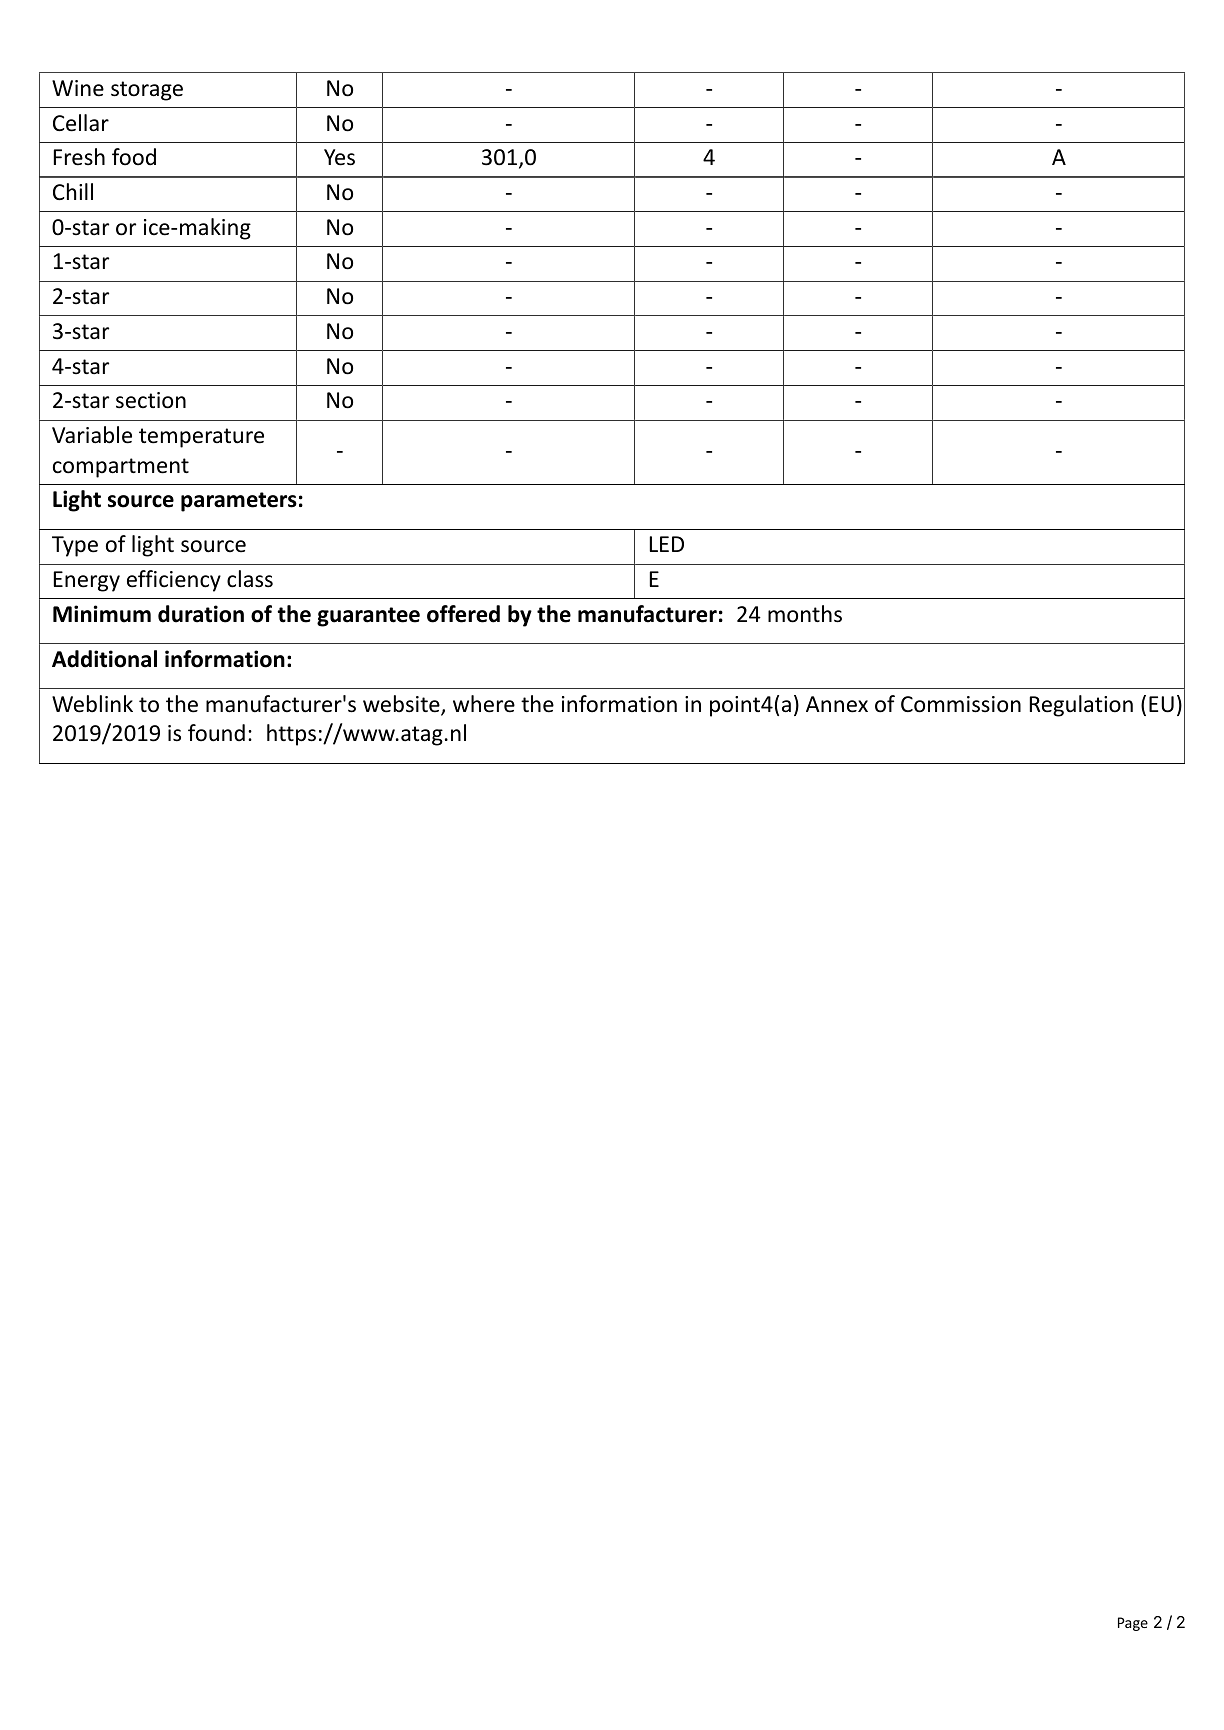  I want to click on found, so click(216, 733).
